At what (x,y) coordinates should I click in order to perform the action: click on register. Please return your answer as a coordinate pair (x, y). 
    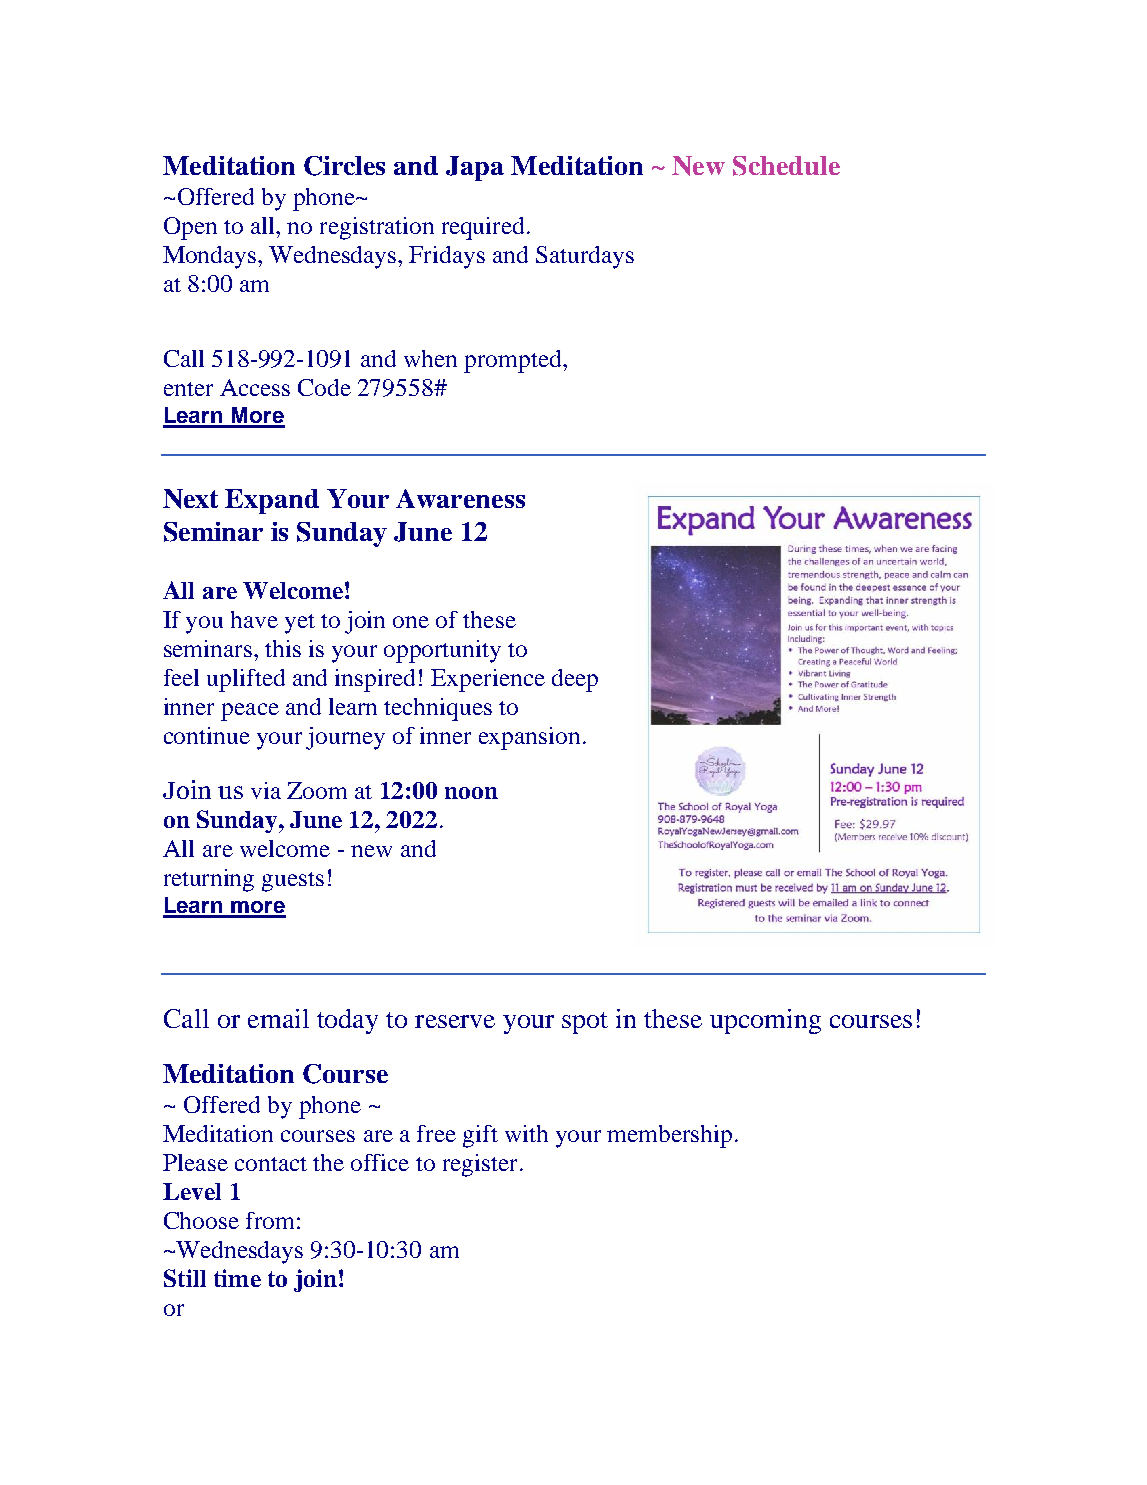
    Looking at the image, I should click on (480, 1165).
